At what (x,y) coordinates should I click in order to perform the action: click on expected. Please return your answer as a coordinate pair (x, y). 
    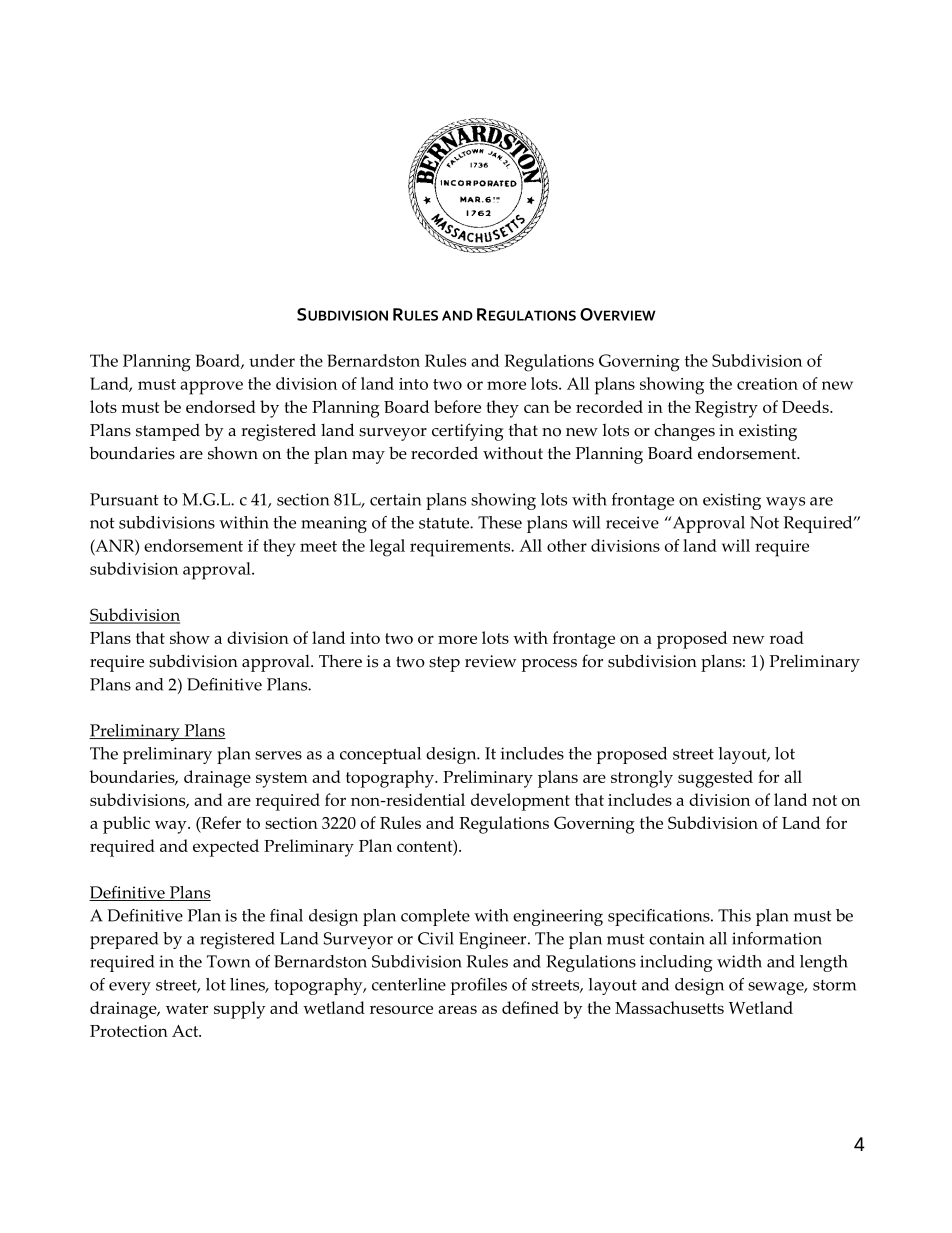
    Looking at the image, I should click on (226, 848).
